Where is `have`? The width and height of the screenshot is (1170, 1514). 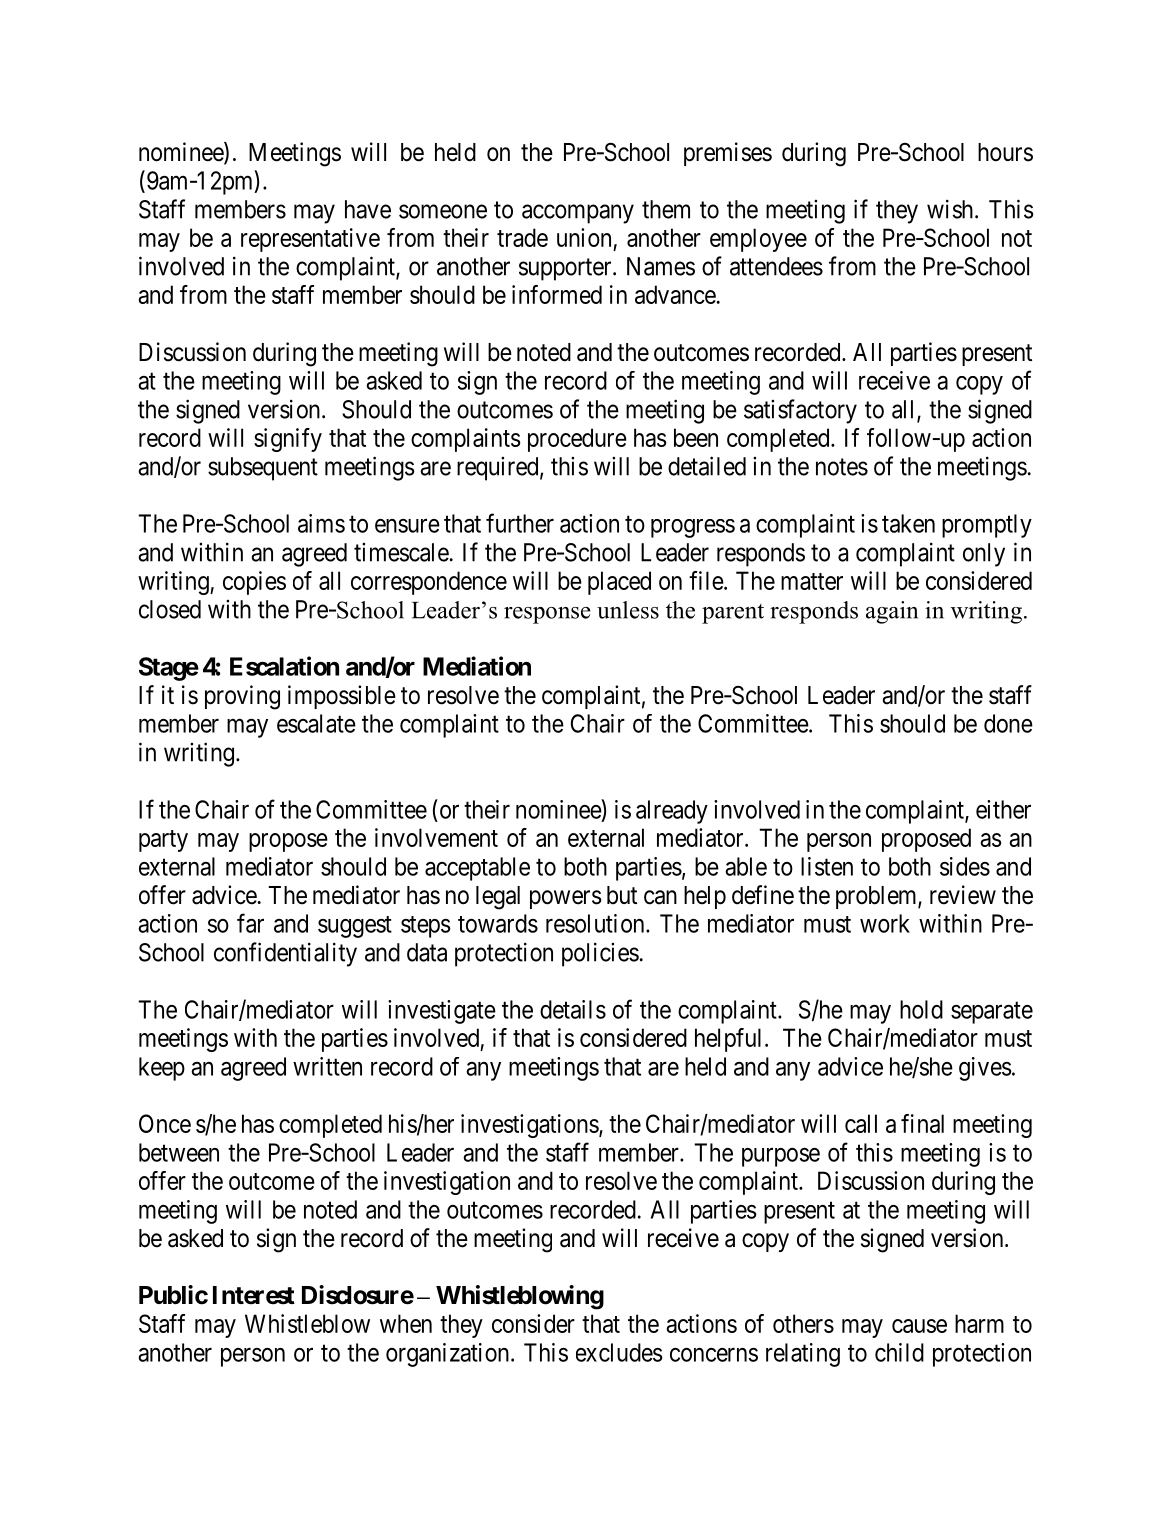 have is located at coordinates (368, 209).
